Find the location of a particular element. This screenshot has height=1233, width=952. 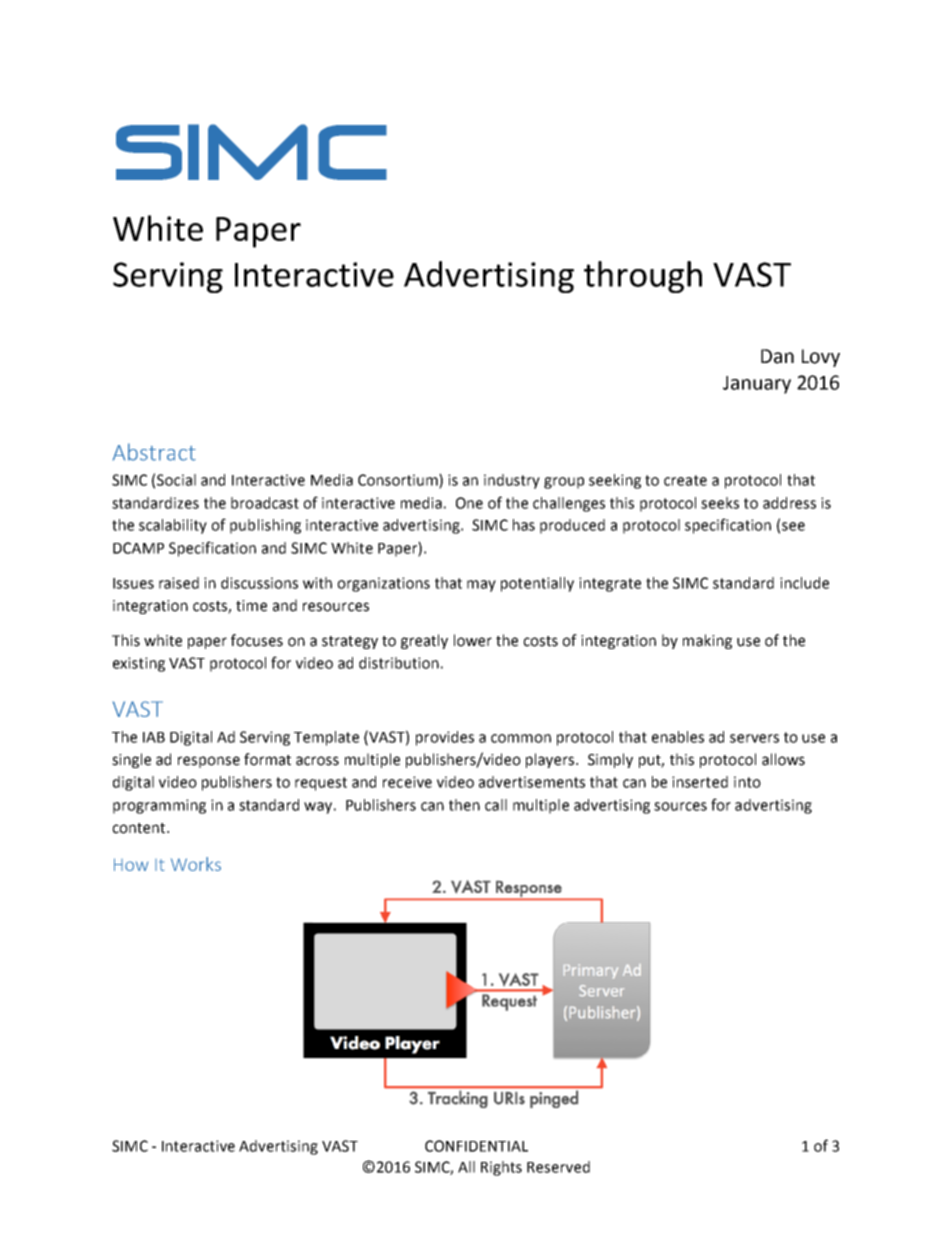

Abstract is located at coordinates (154, 452).
